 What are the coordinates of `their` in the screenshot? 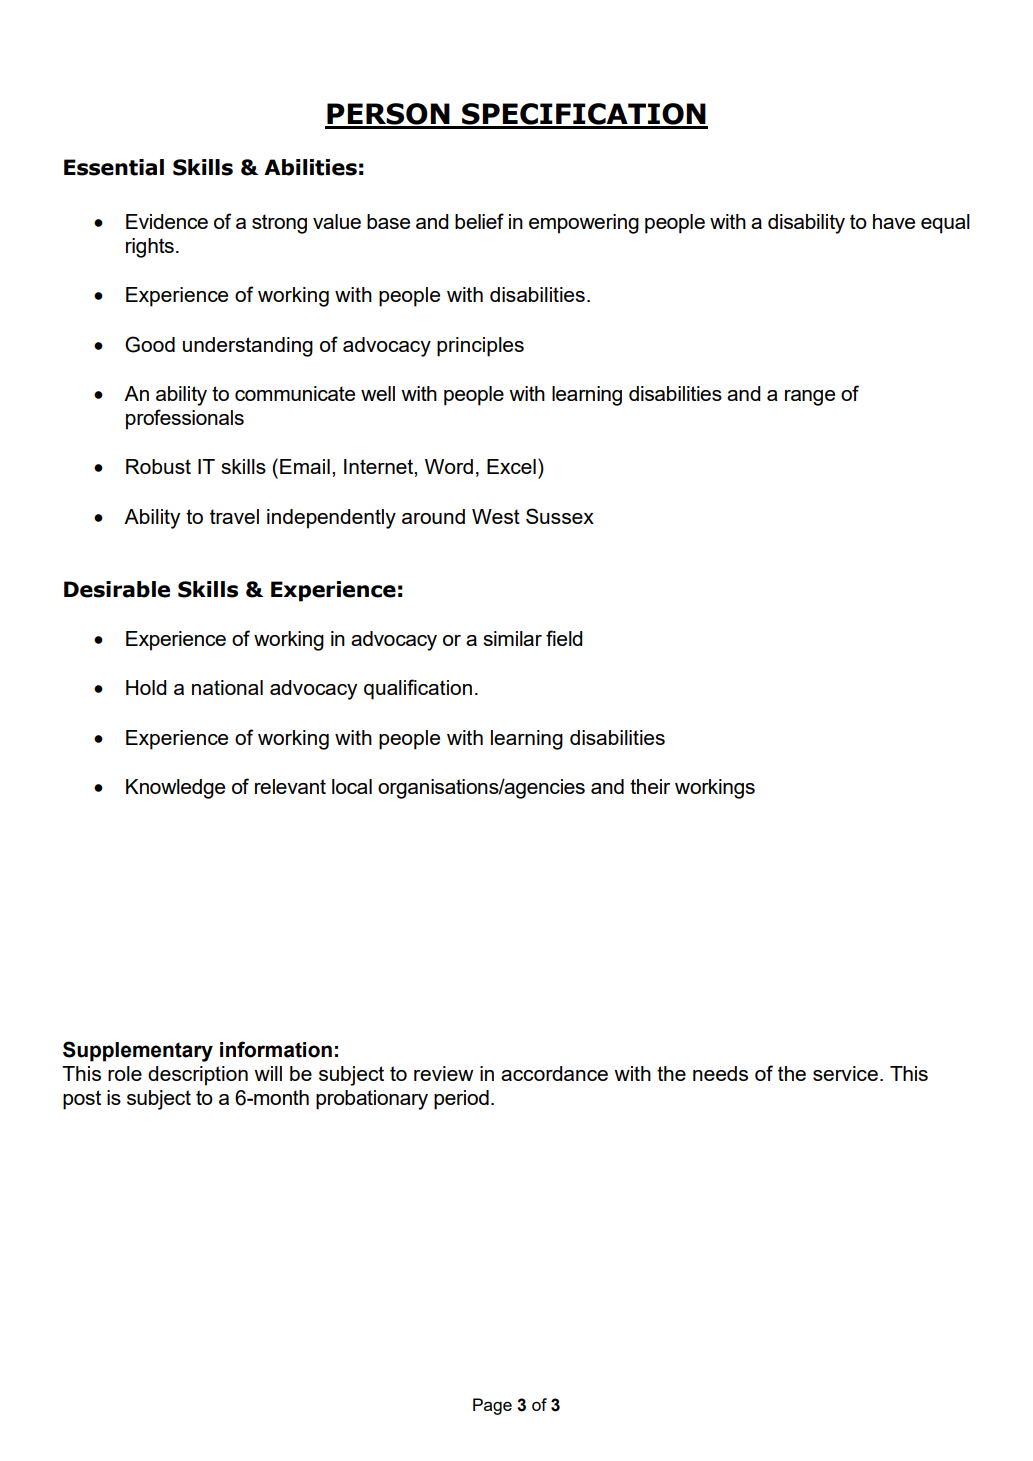 It's located at (650, 786).
